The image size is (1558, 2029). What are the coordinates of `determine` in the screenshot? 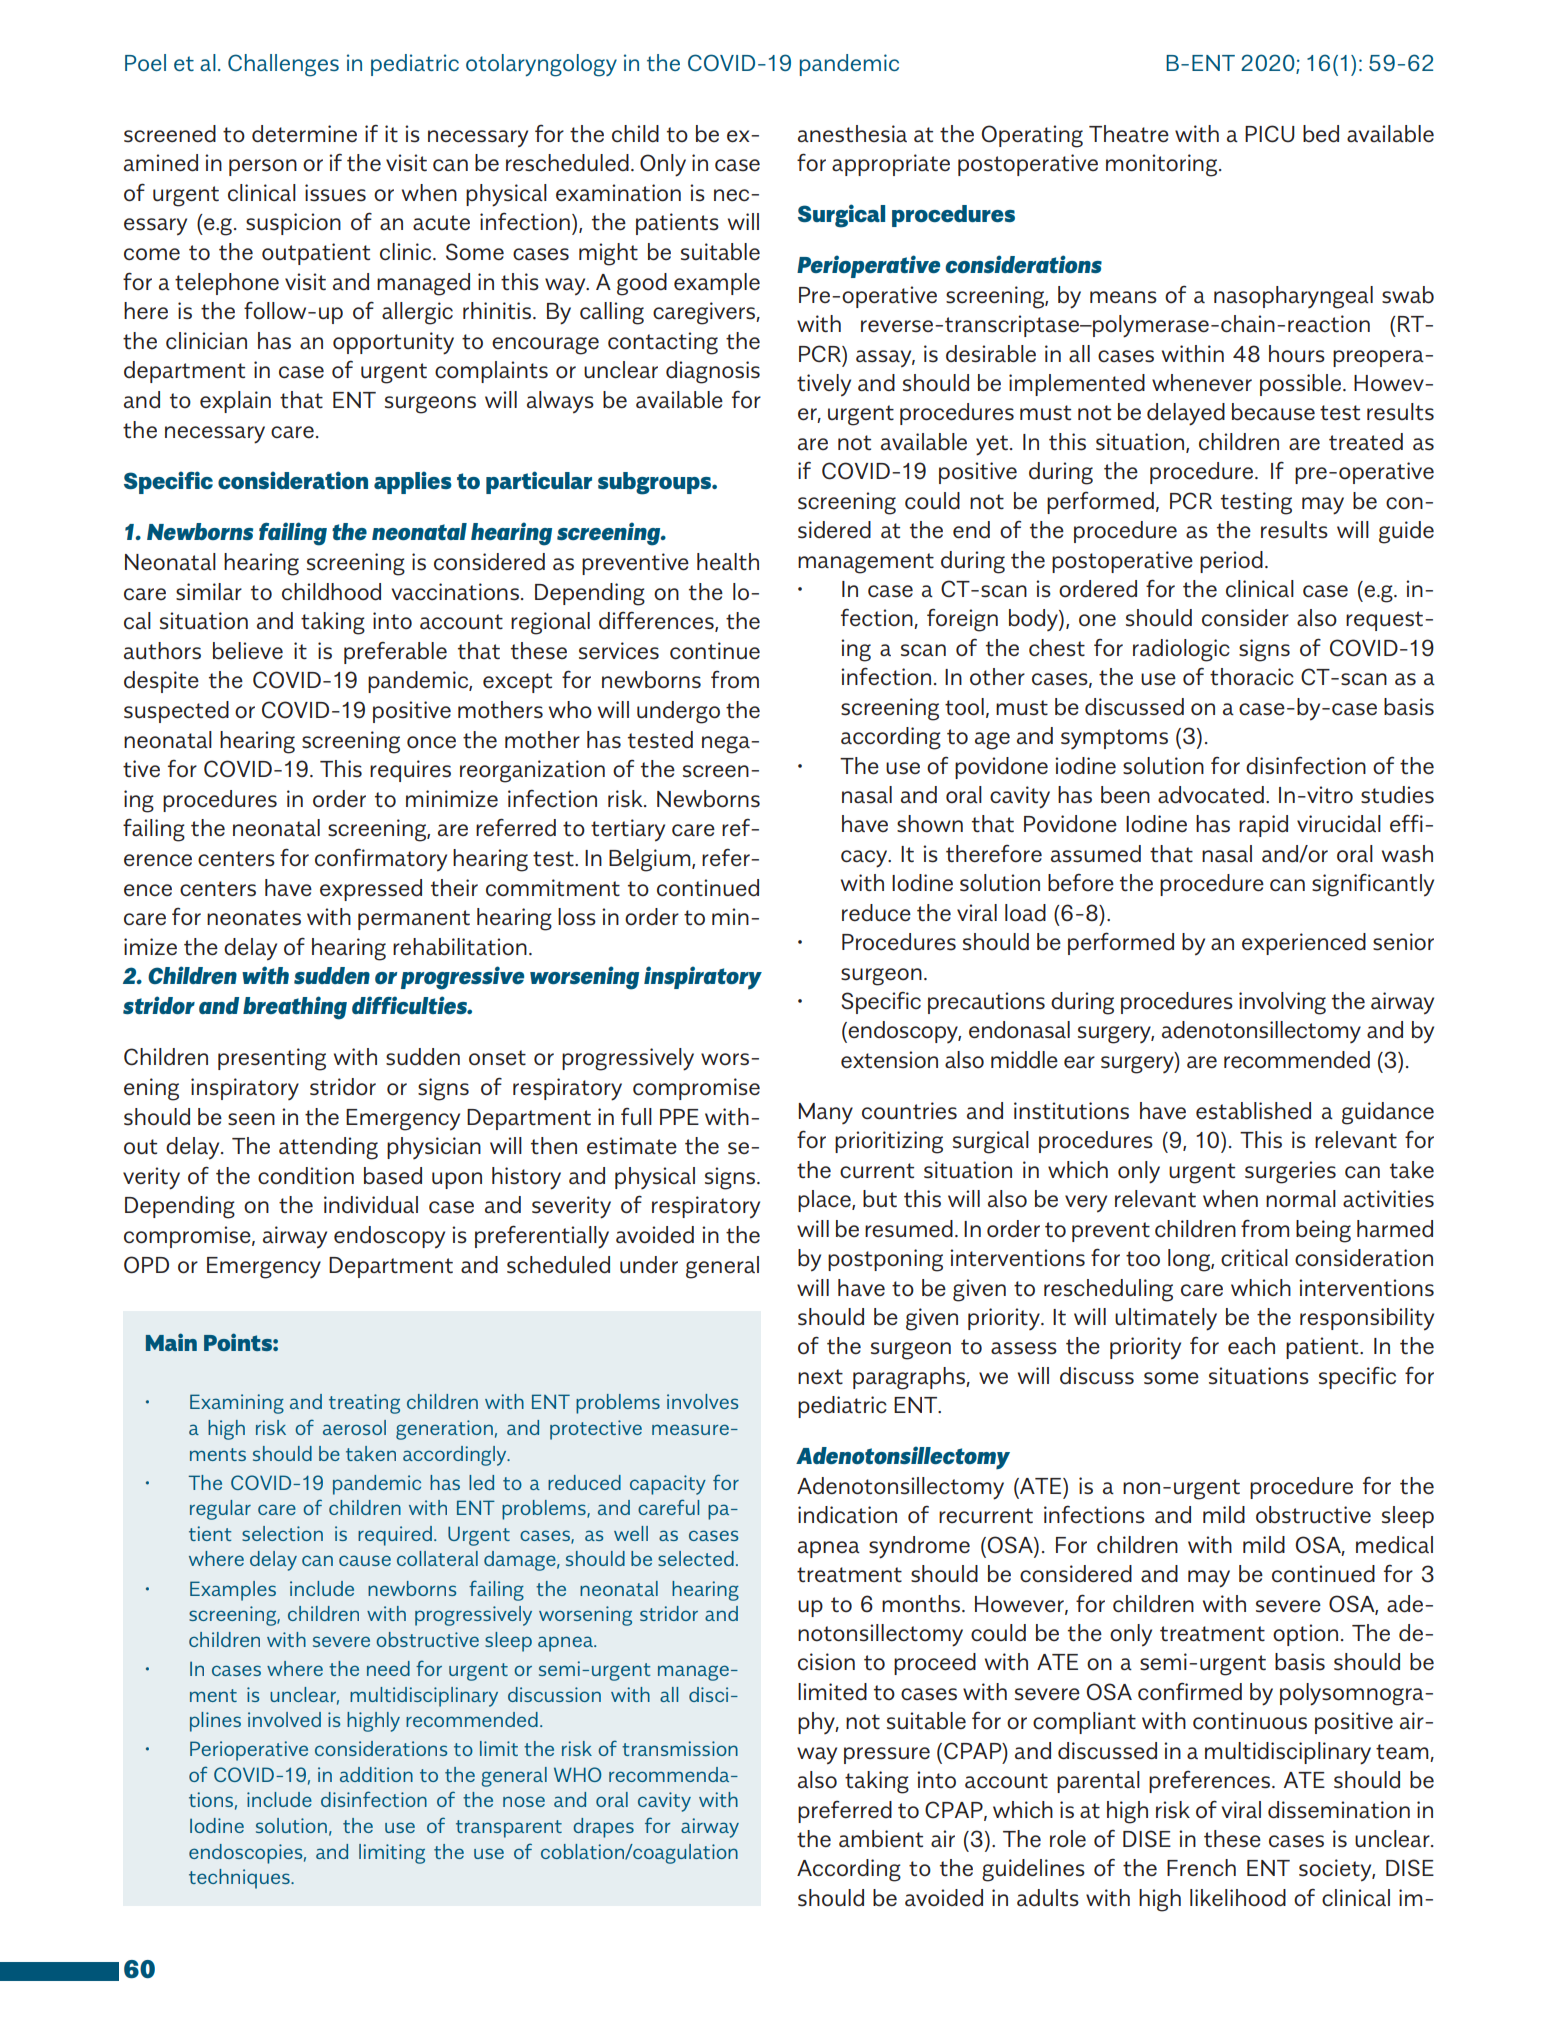 It's located at (304, 134).
